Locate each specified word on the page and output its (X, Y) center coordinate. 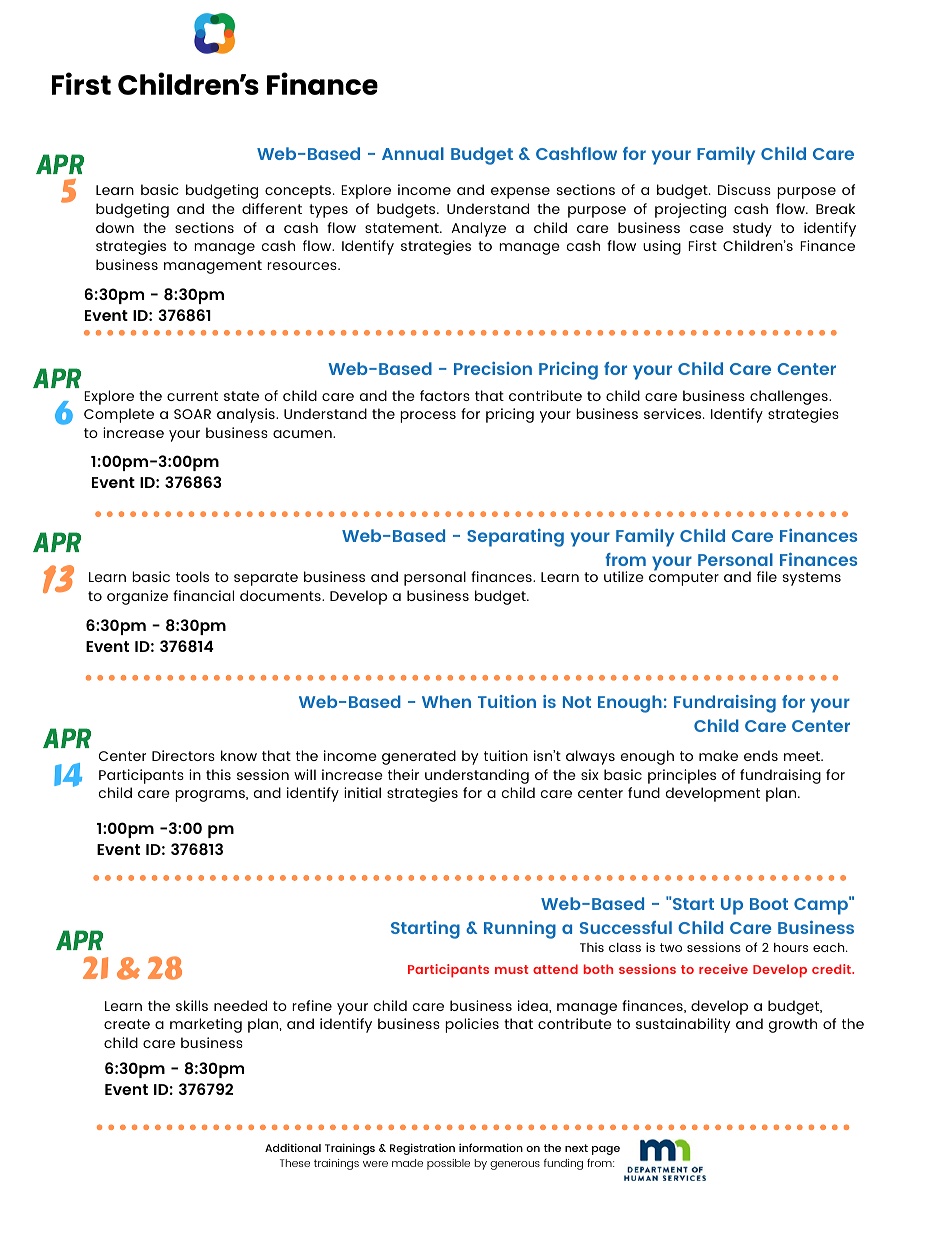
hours (791, 947)
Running (520, 930)
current (192, 396)
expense (520, 193)
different (272, 208)
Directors (183, 755)
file (767, 576)
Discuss (744, 189)
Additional (293, 1147)
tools (192, 576)
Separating (515, 538)
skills (192, 1005)
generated (419, 757)
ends (761, 755)
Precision (493, 368)
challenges (790, 397)
